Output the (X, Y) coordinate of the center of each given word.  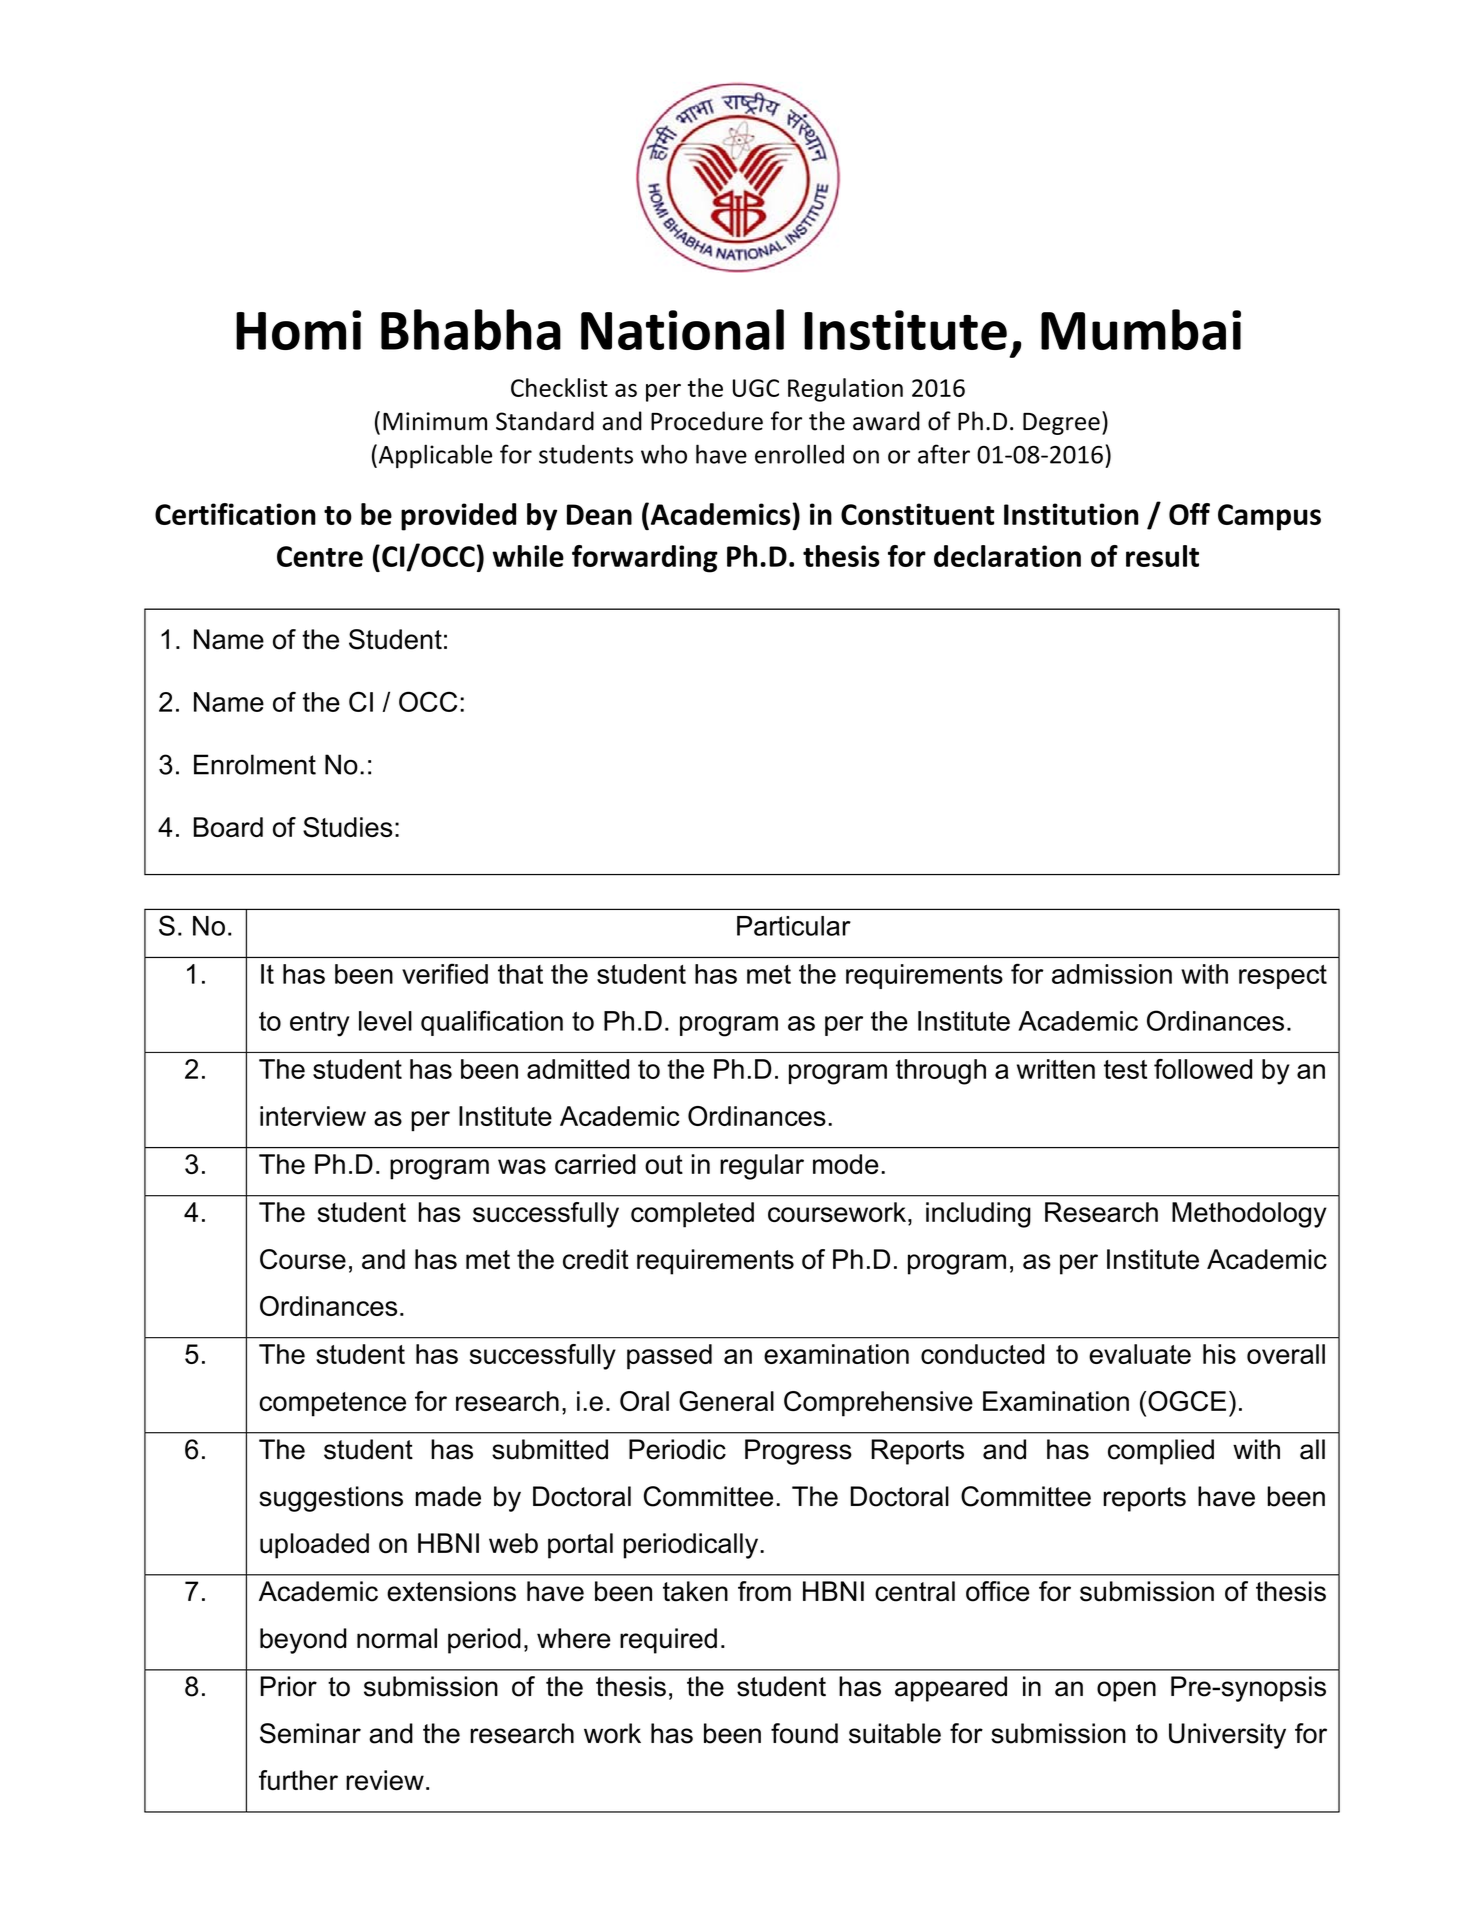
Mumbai (1141, 329)
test (1125, 1069)
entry (320, 1024)
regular (762, 1167)
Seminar (310, 1733)
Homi (298, 330)
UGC (756, 388)
